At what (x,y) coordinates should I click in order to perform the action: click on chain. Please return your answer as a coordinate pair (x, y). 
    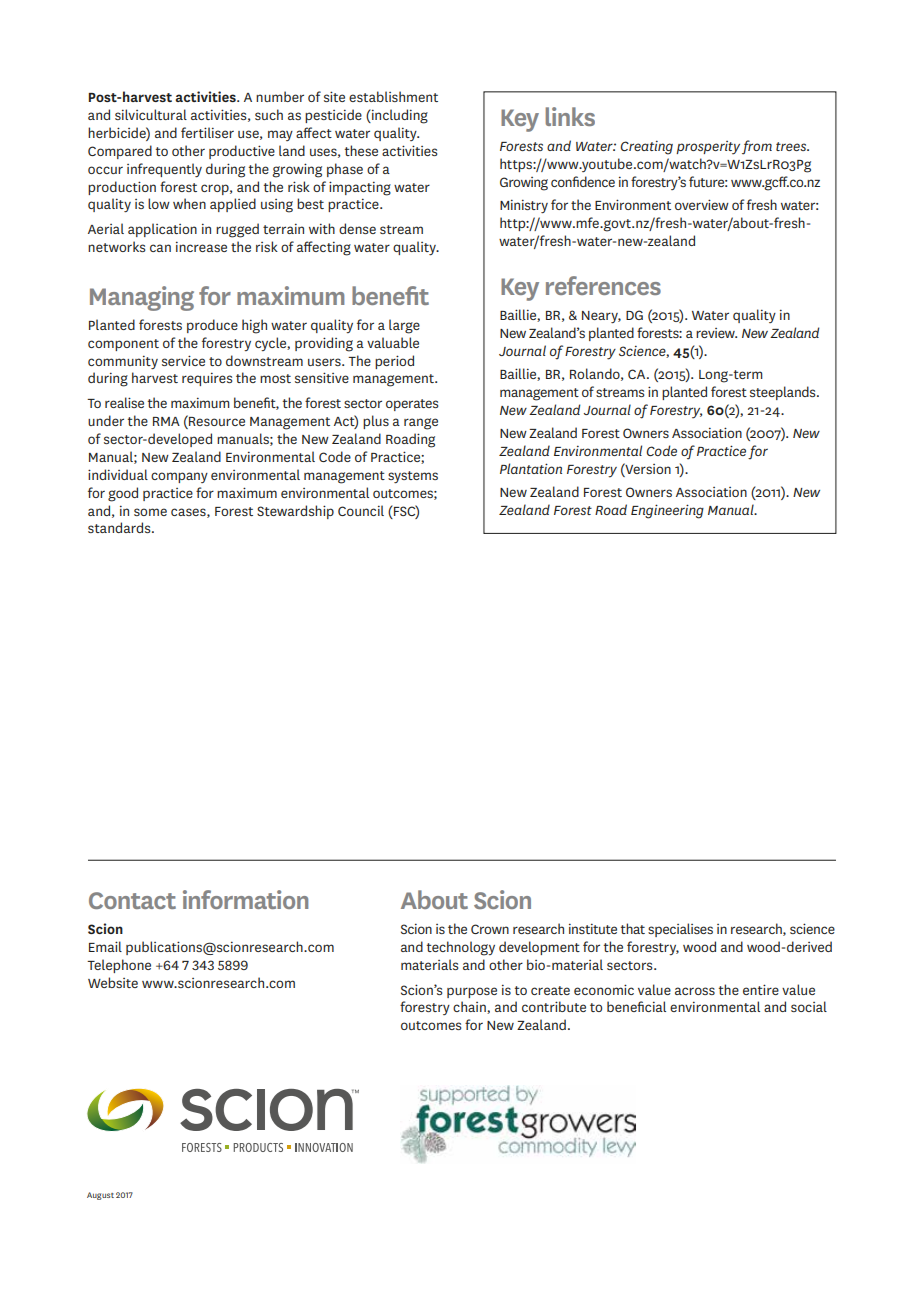
    Looking at the image, I should click on (470, 1007).
